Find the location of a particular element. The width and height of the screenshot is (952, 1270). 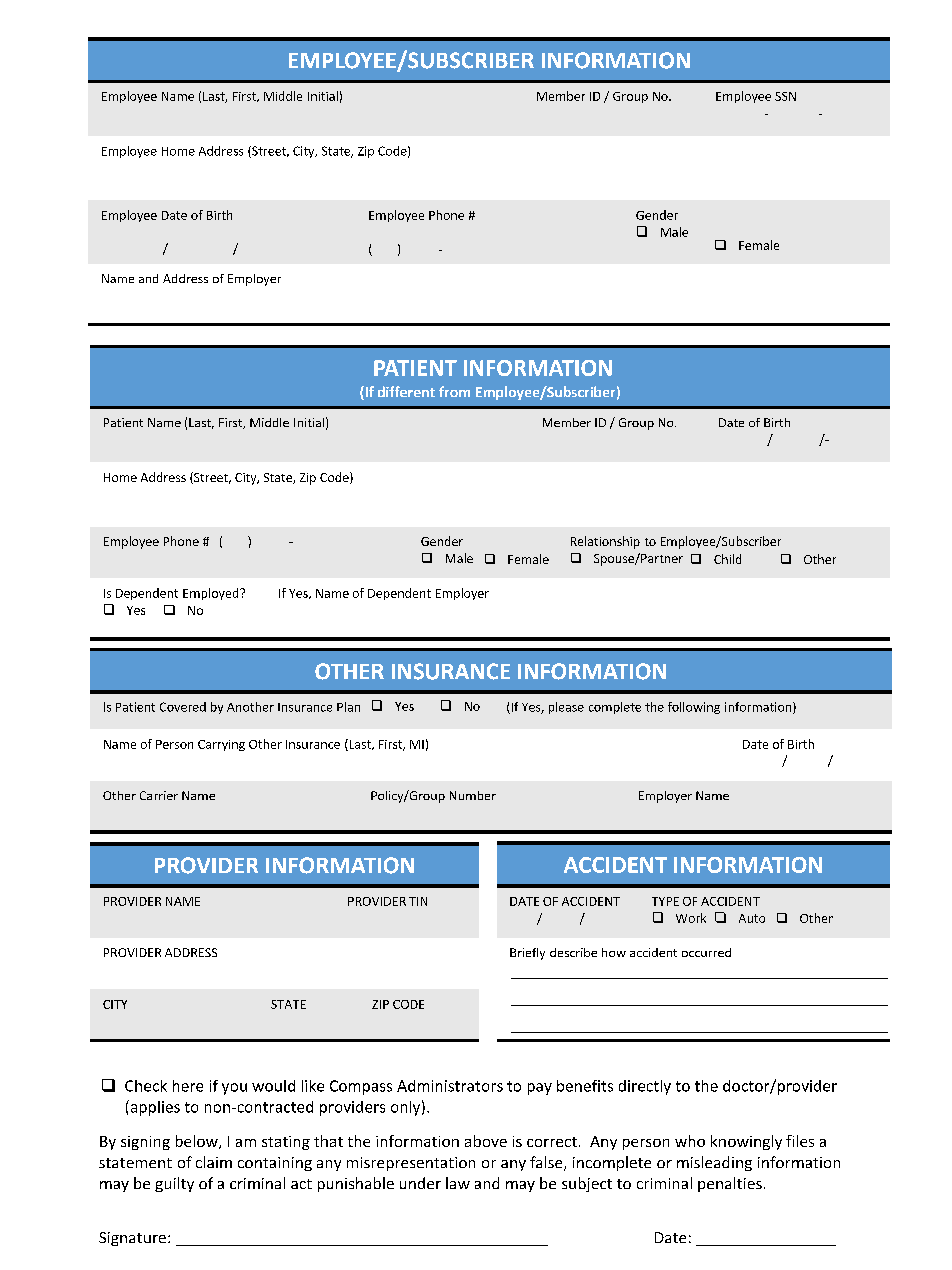

please is located at coordinates (566, 708).
